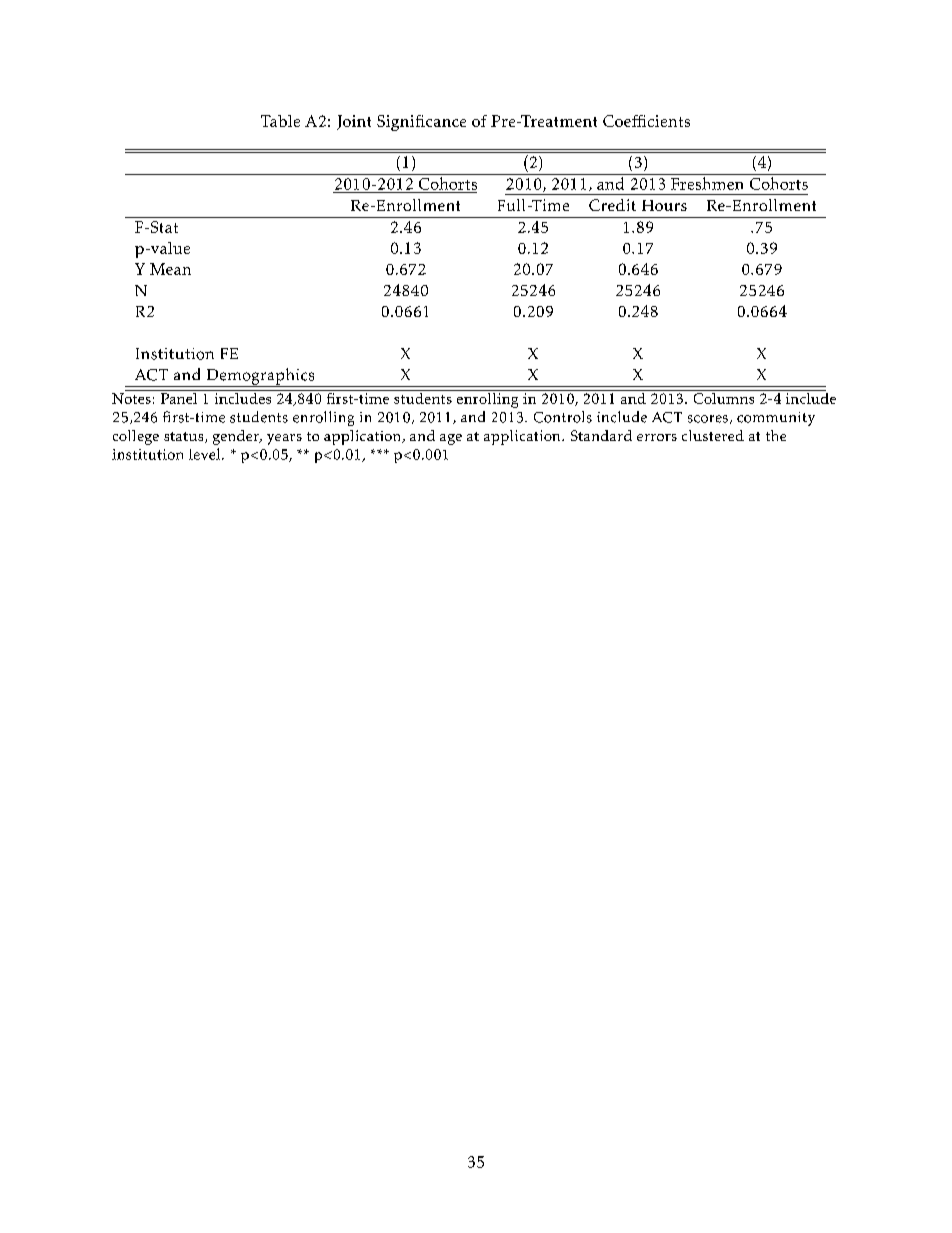 The width and height of the screenshot is (952, 1233). What do you see at coordinates (451, 439) in the screenshot?
I see `age` at bounding box center [451, 439].
